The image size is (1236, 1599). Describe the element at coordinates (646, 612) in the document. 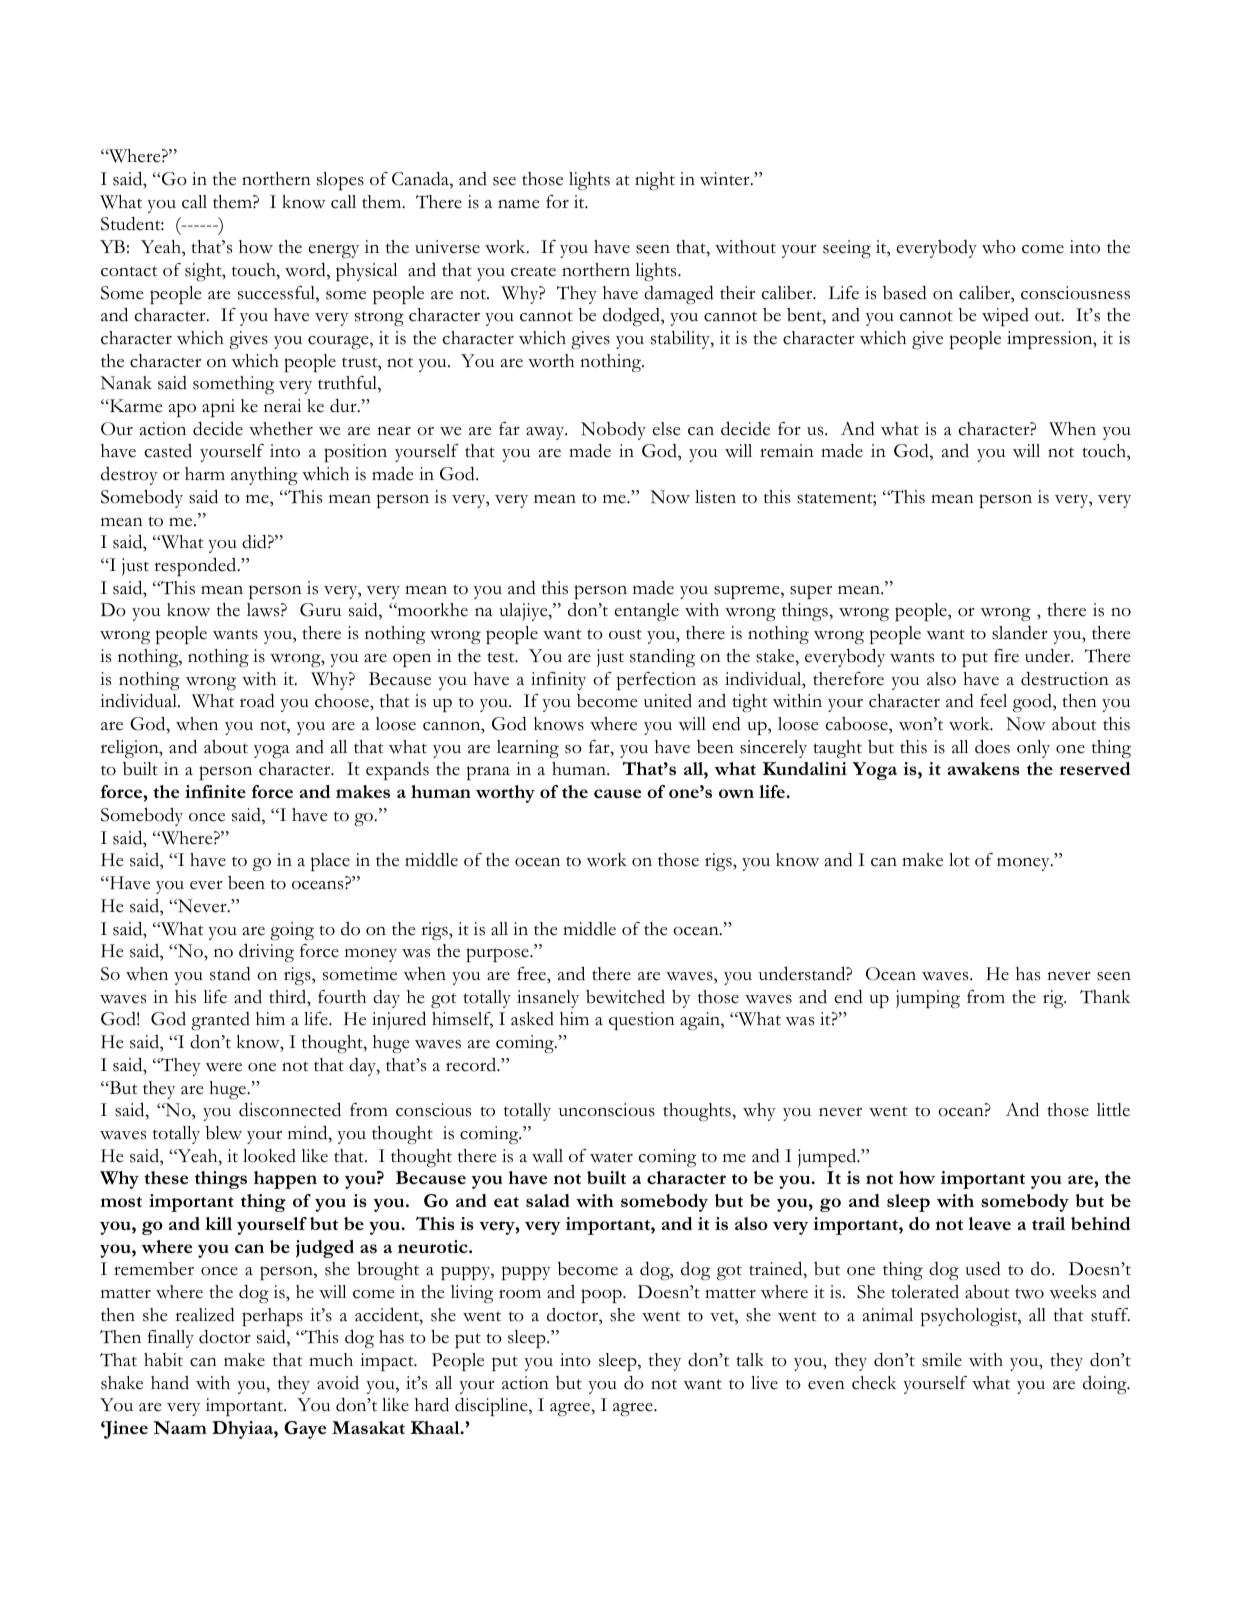

I see `entangle` at that location.
